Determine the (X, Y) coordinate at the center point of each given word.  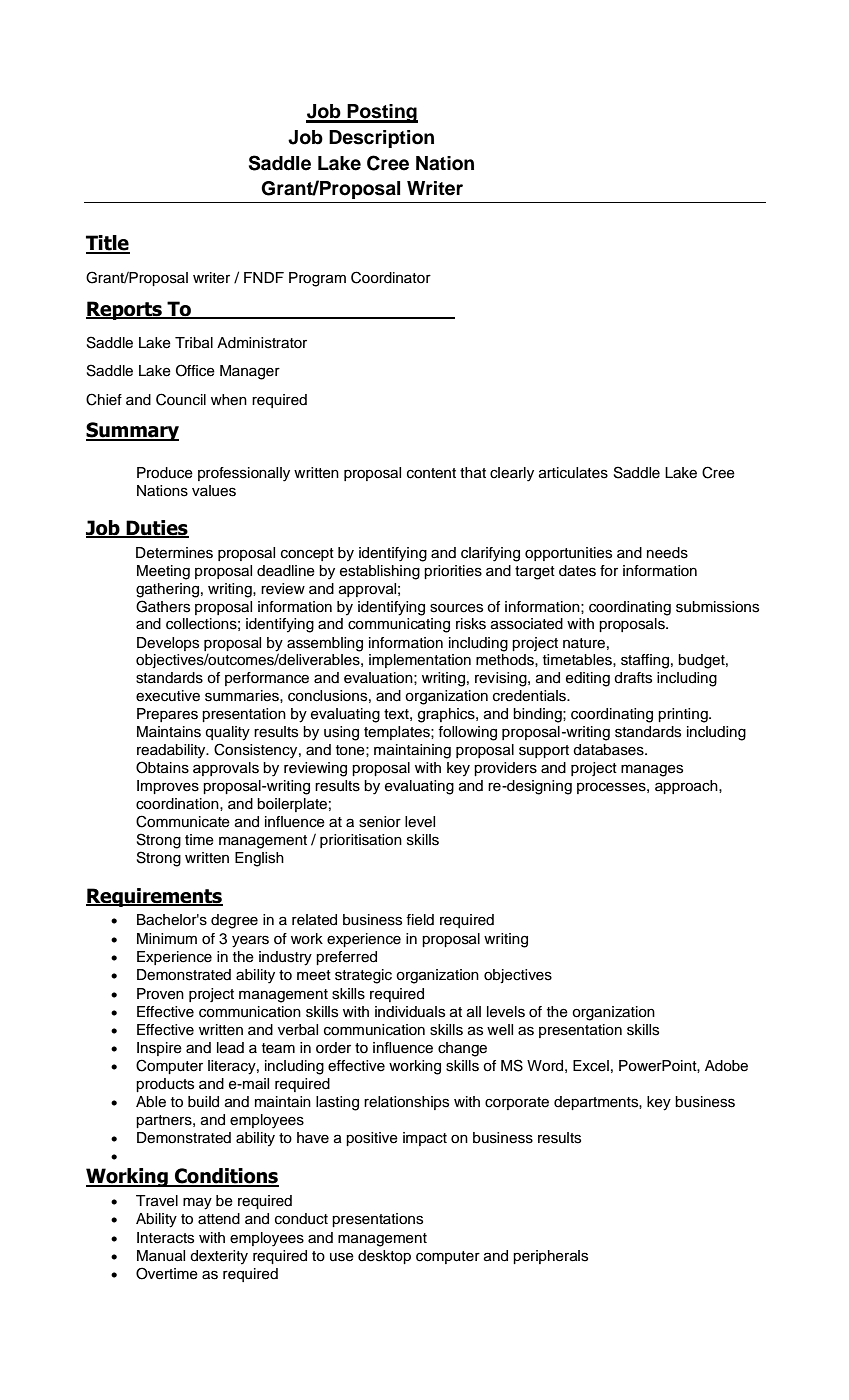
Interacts (165, 1238)
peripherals (550, 1257)
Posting (382, 113)
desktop (384, 1257)
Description (381, 139)
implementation (420, 661)
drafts (633, 678)
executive (168, 696)
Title (108, 244)
